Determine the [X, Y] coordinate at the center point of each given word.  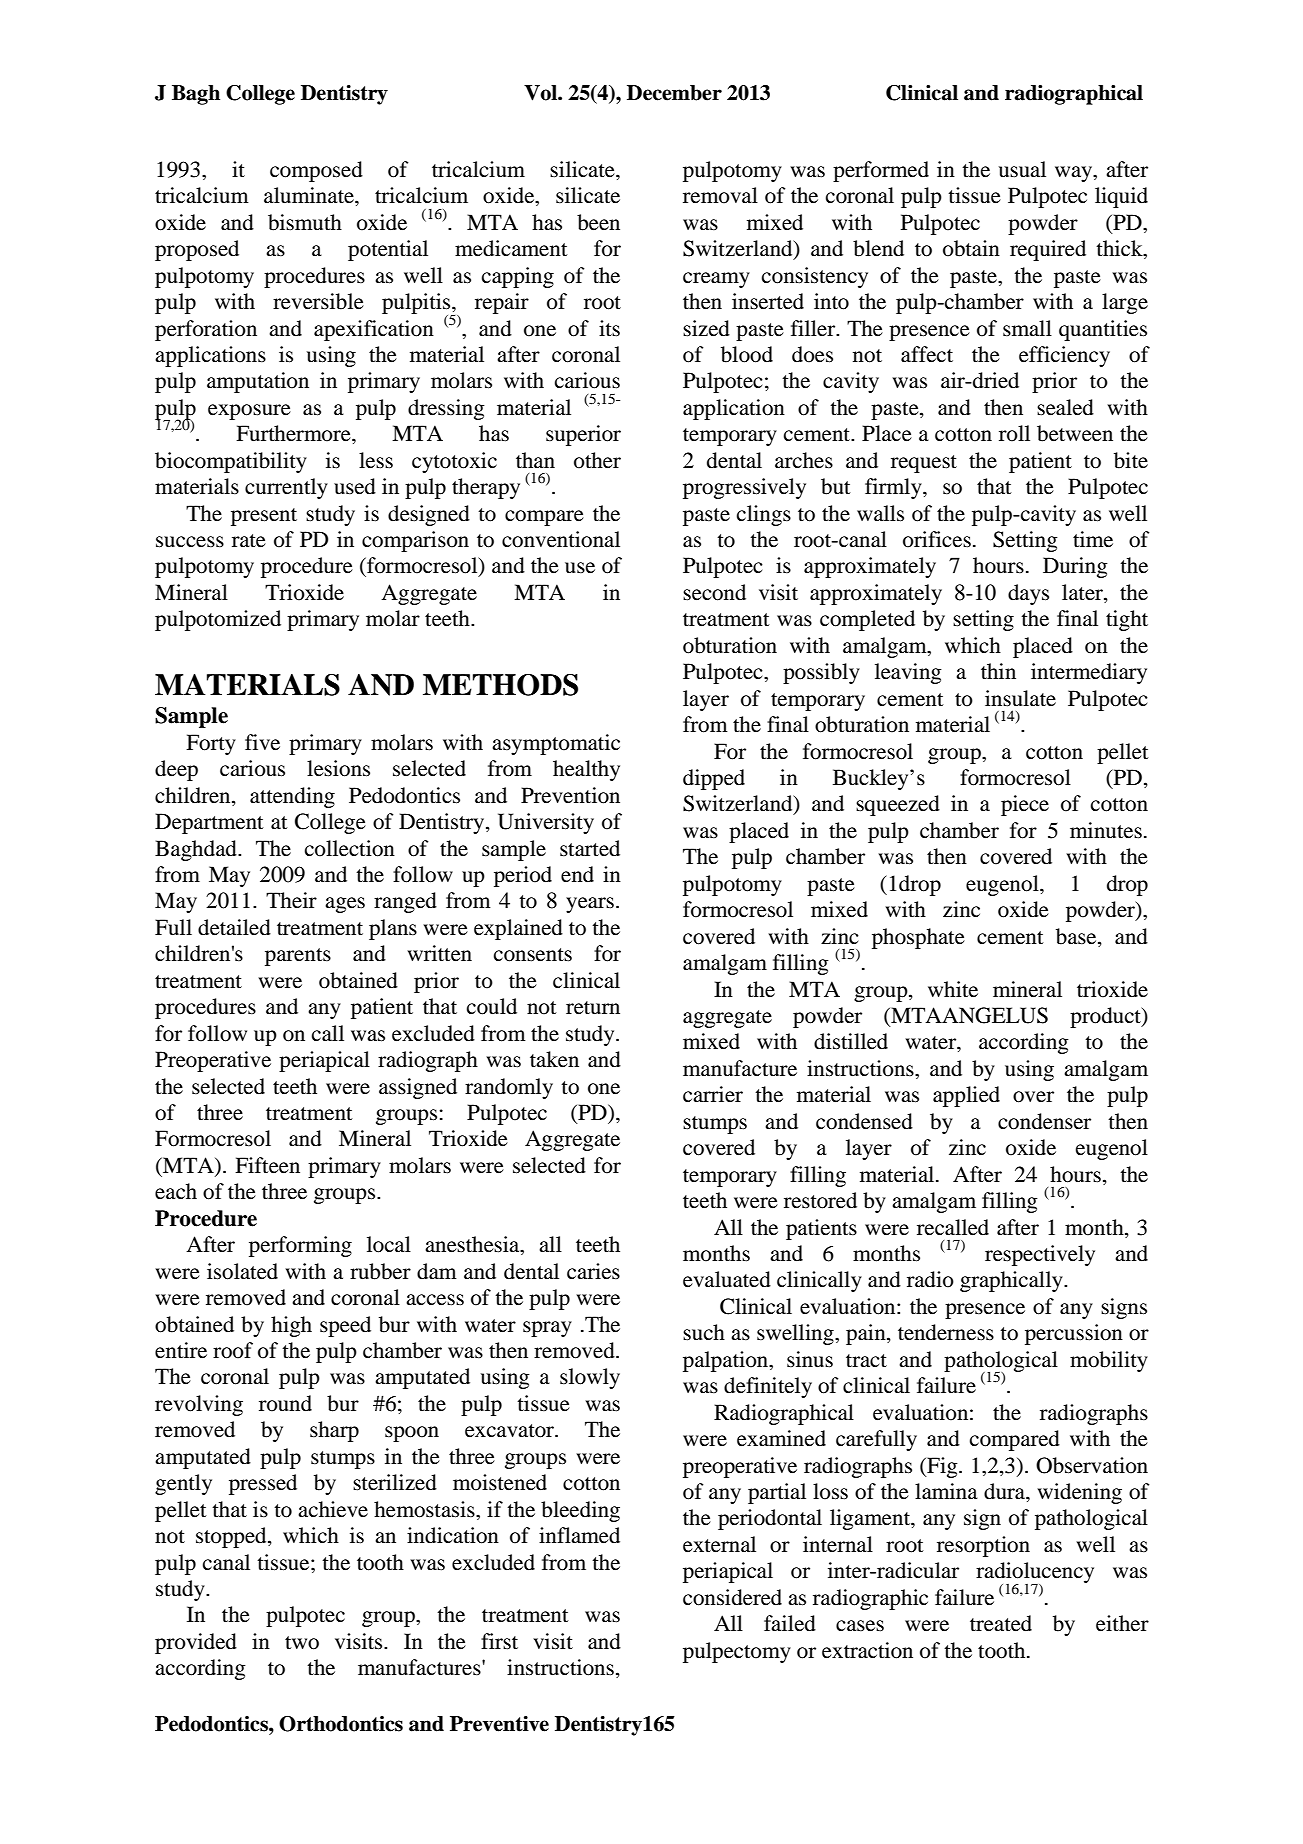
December [674, 93]
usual [1022, 169]
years [590, 905]
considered [732, 1597]
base [1077, 936]
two [302, 1643]
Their [291, 900]
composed [316, 171]
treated [1001, 1623]
